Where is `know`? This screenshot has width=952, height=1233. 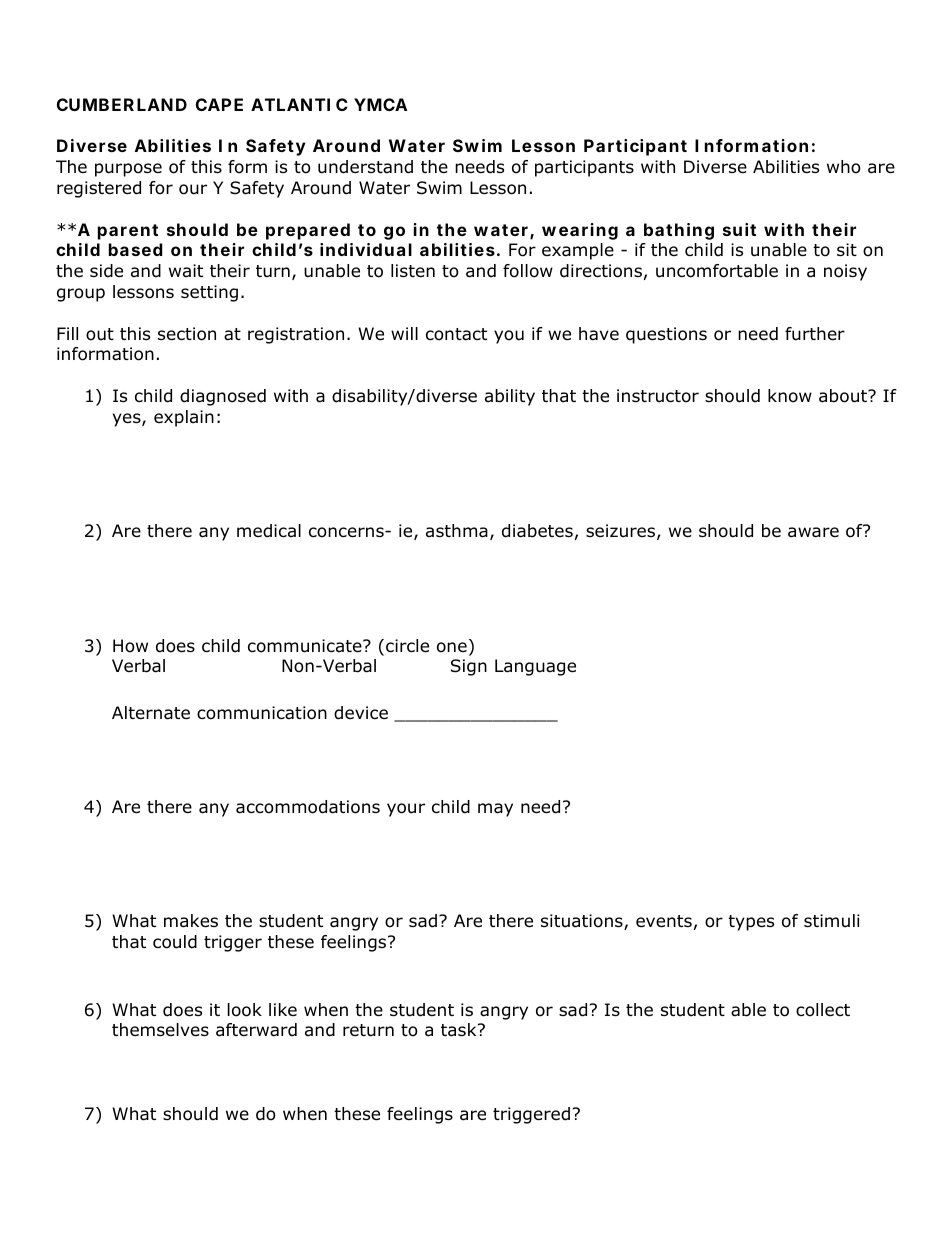 know is located at coordinates (790, 396).
